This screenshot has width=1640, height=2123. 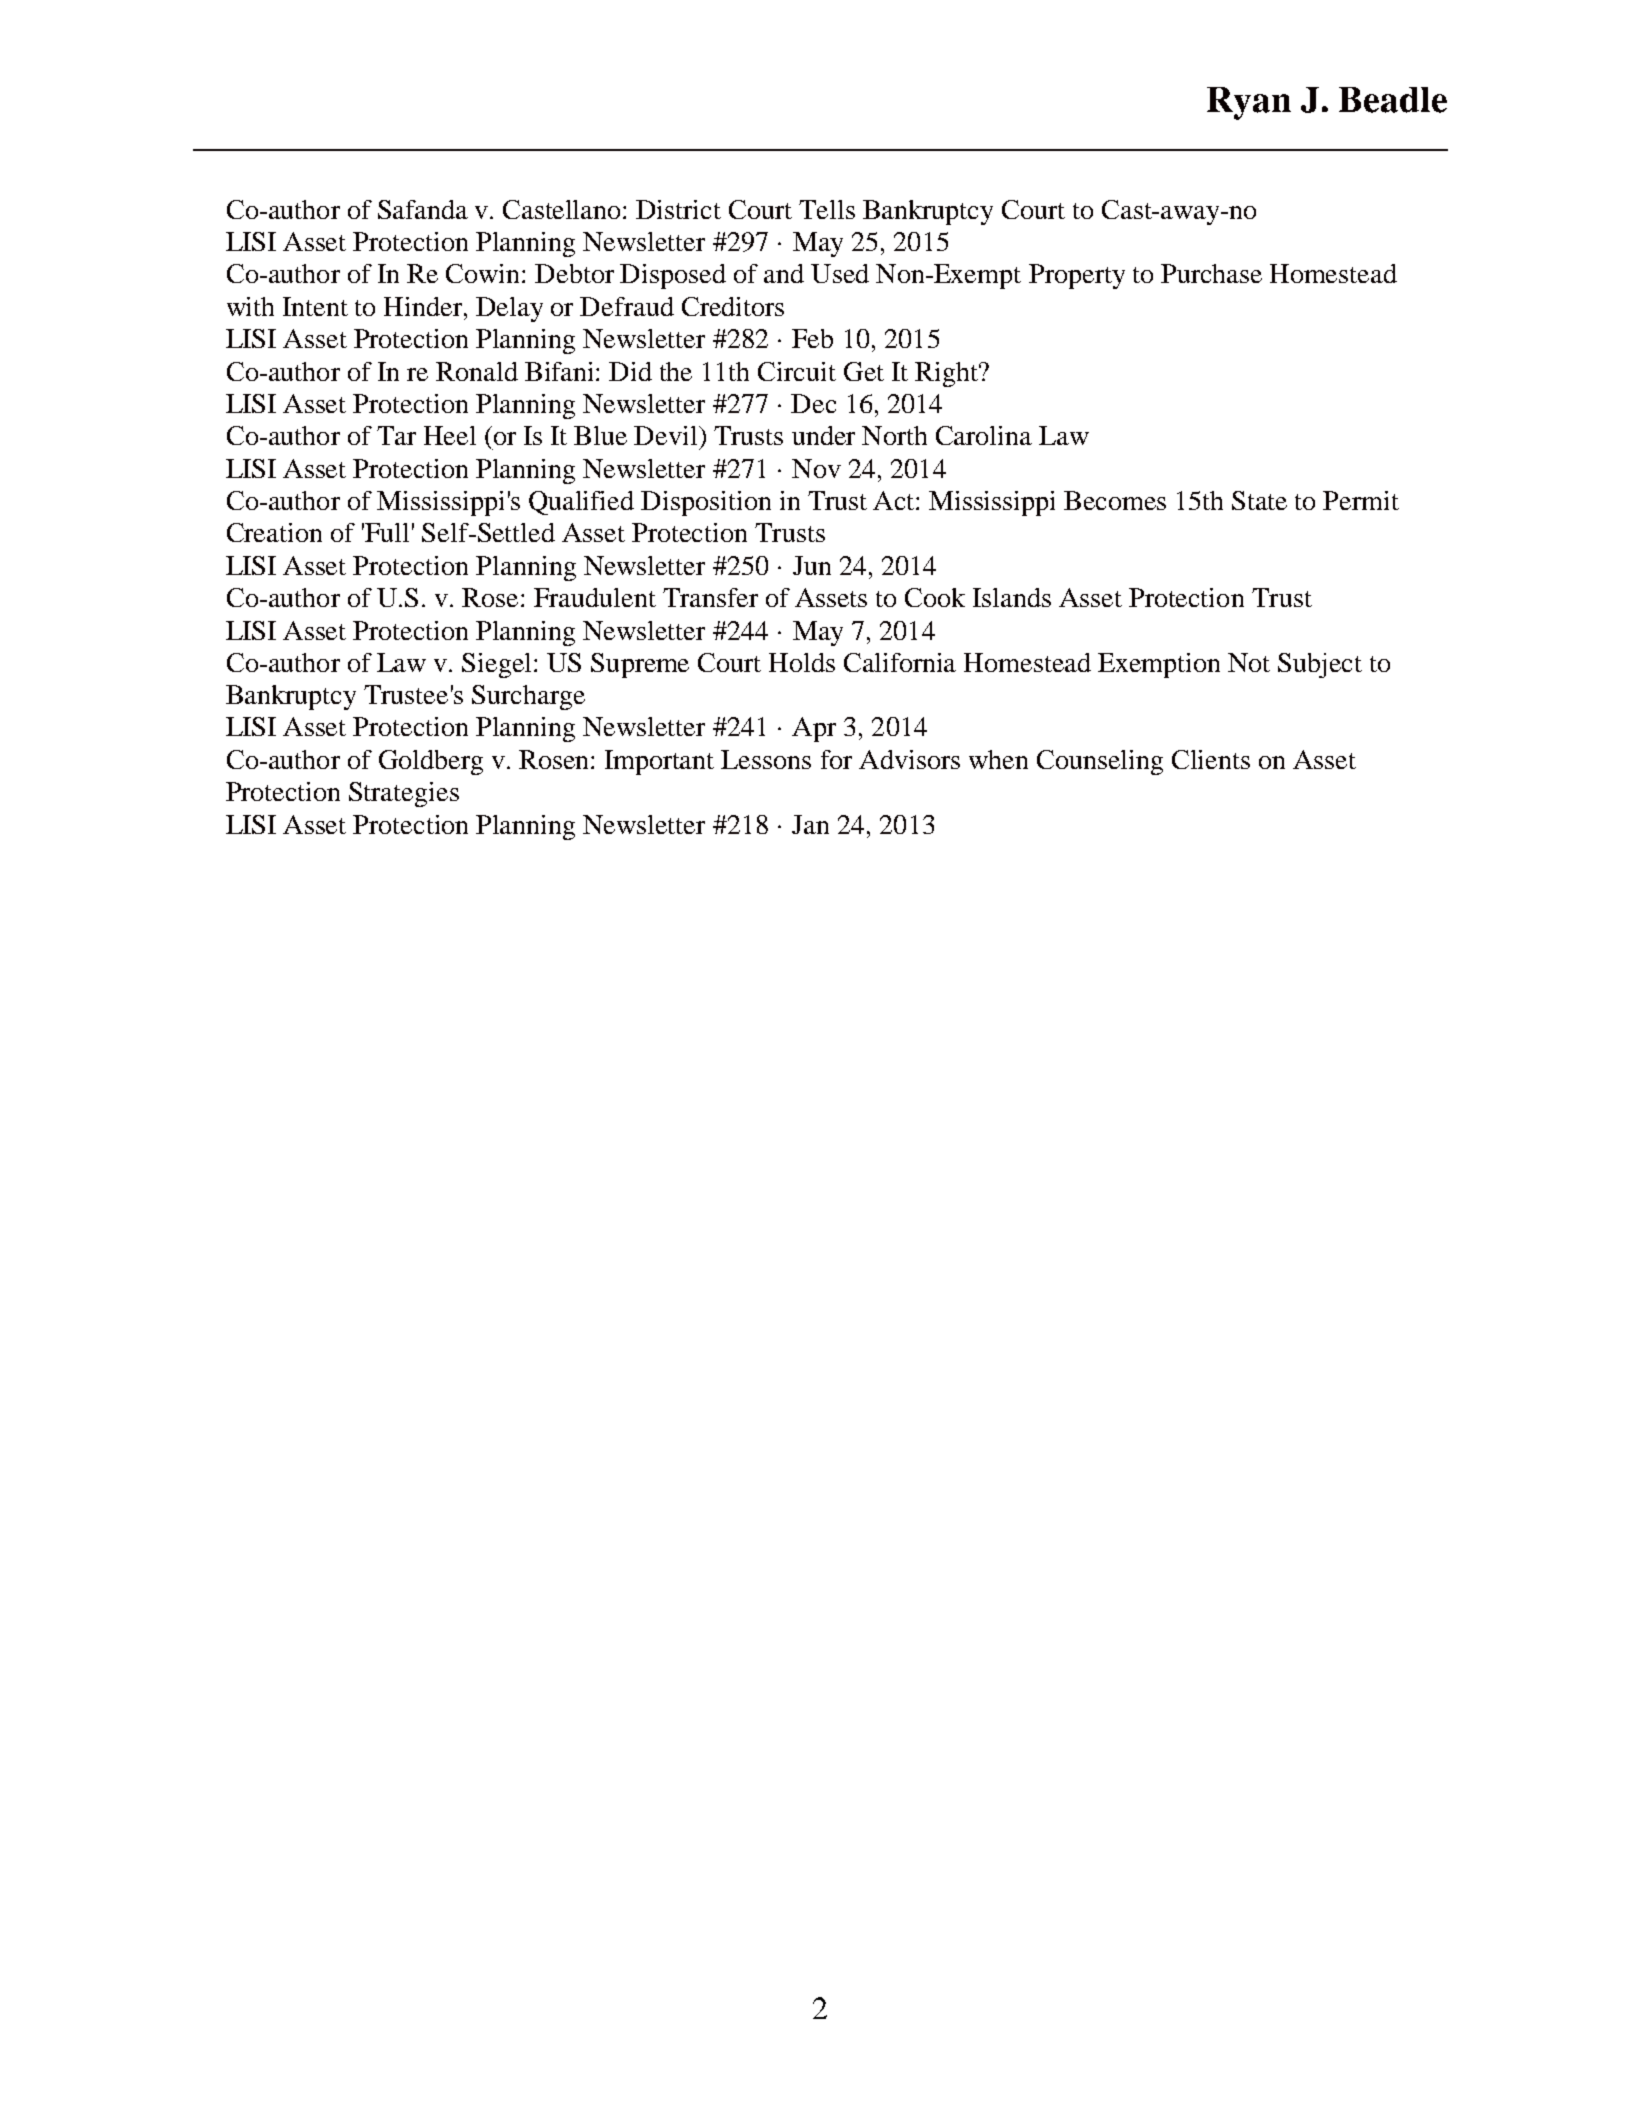 What do you see at coordinates (812, 565) in the screenshot?
I see `Jun` at bounding box center [812, 565].
